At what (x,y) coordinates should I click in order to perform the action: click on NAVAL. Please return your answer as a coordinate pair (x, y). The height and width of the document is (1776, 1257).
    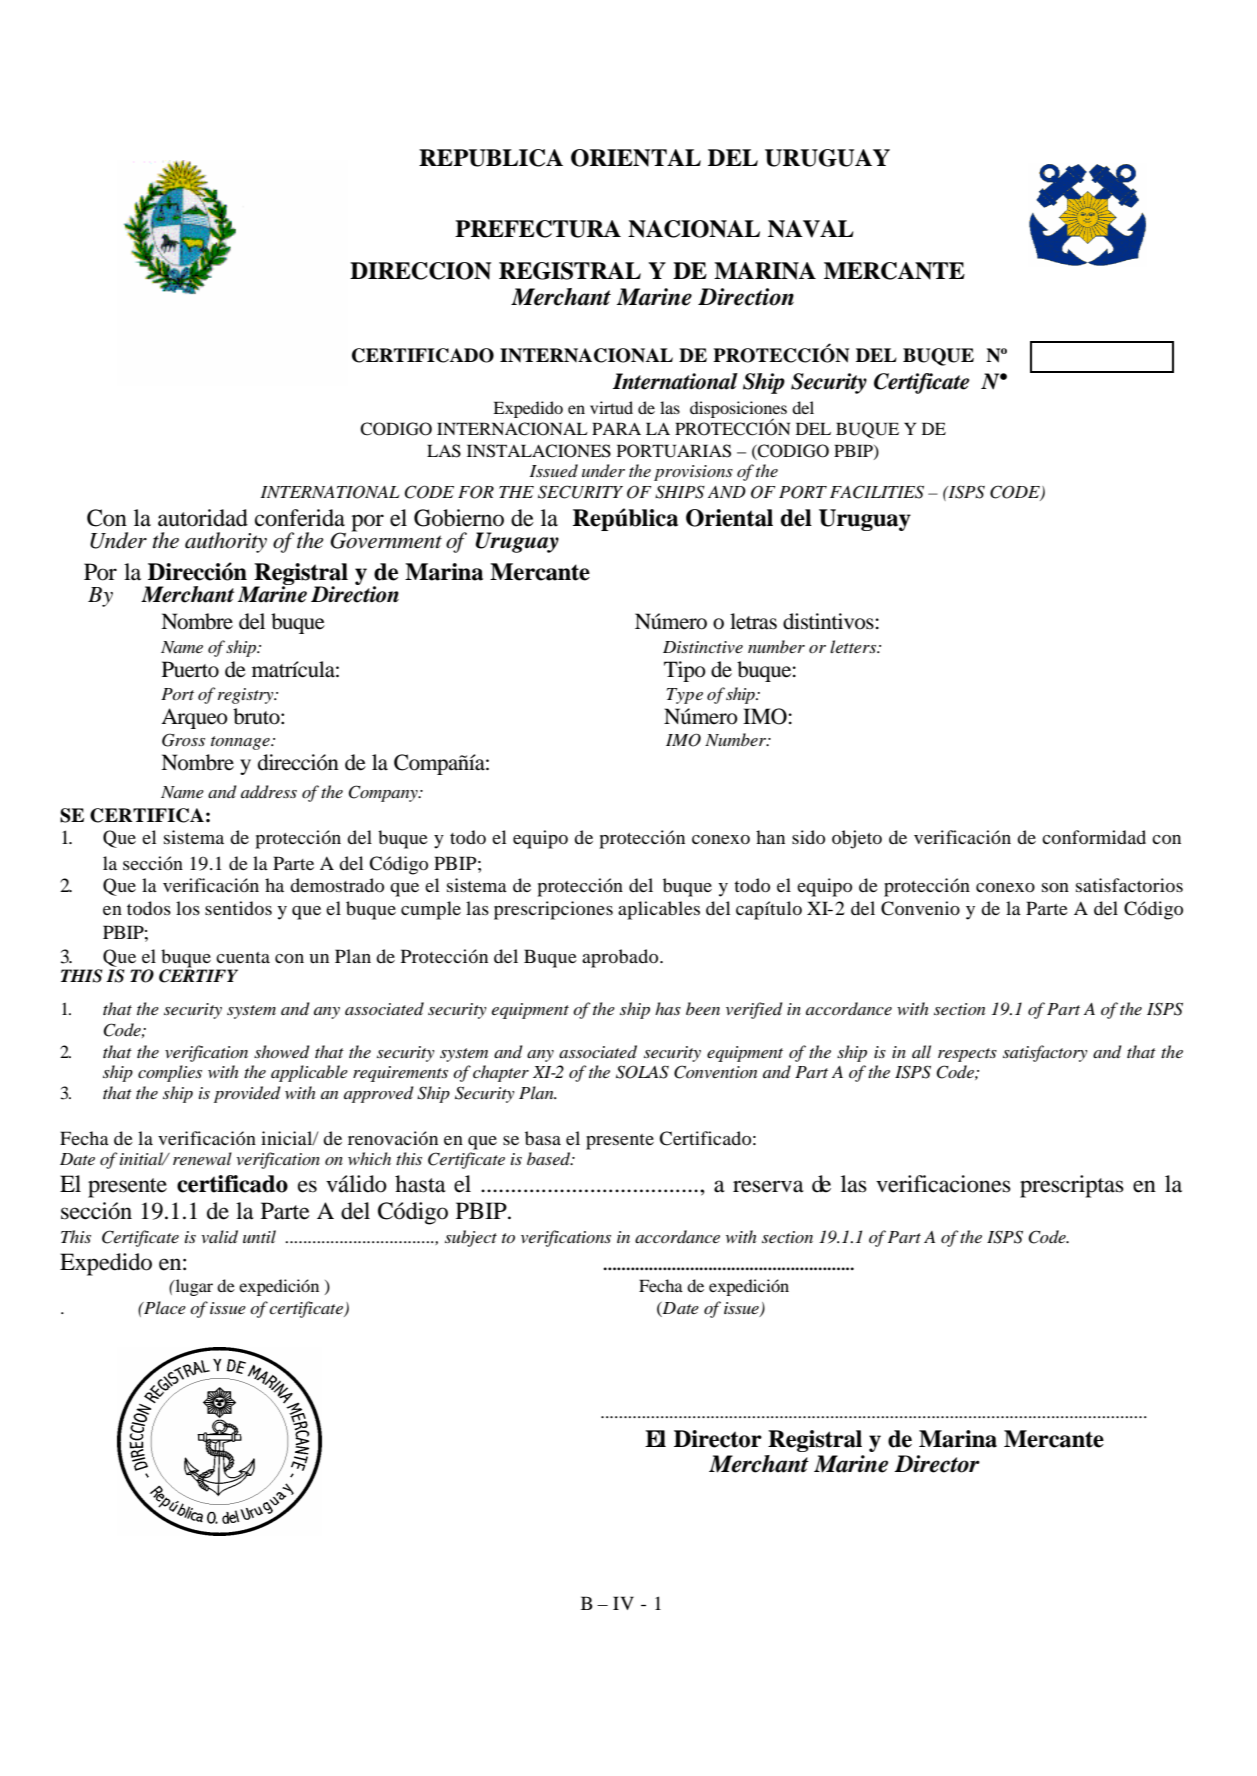
    Looking at the image, I should click on (811, 229).
